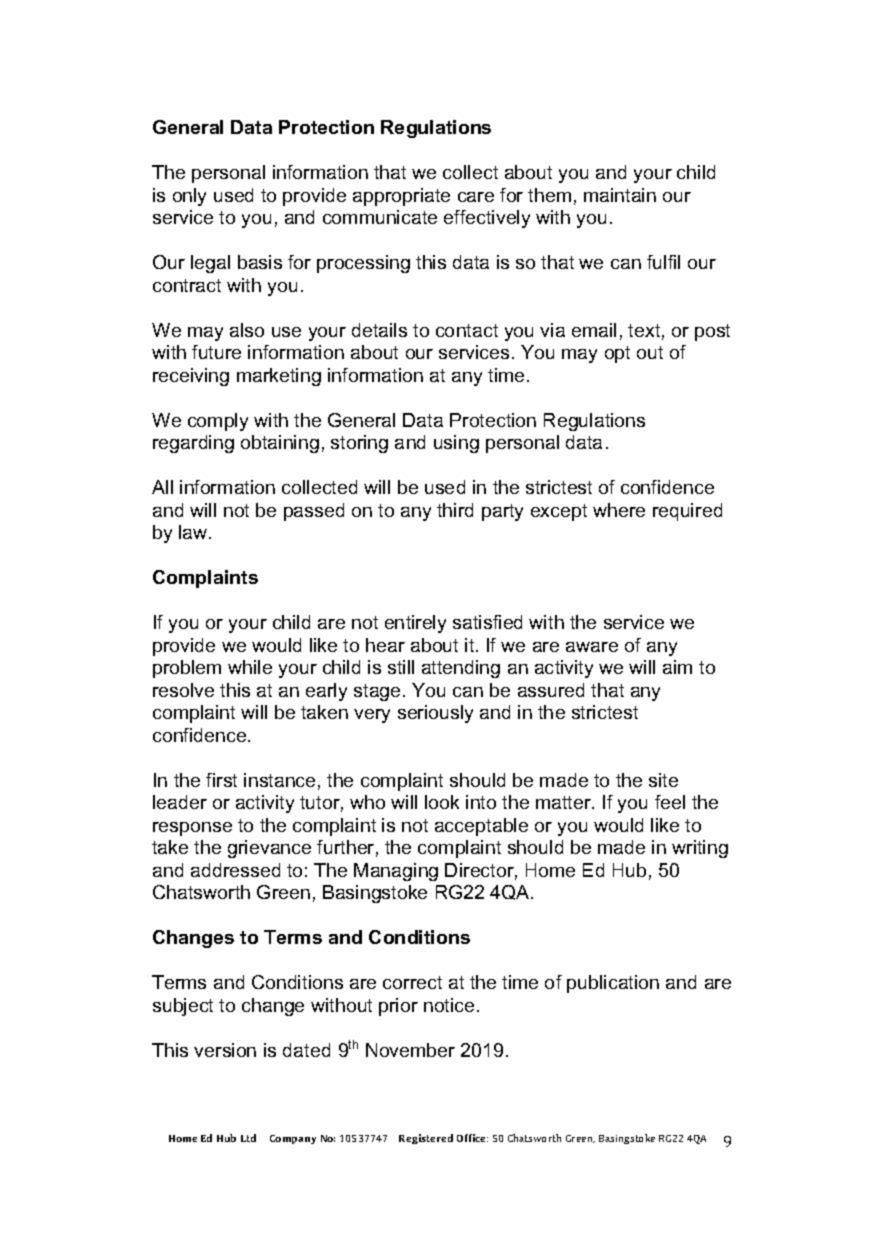 The width and height of the document is (883, 1250). What do you see at coordinates (455, 510) in the document?
I see `third` at bounding box center [455, 510].
